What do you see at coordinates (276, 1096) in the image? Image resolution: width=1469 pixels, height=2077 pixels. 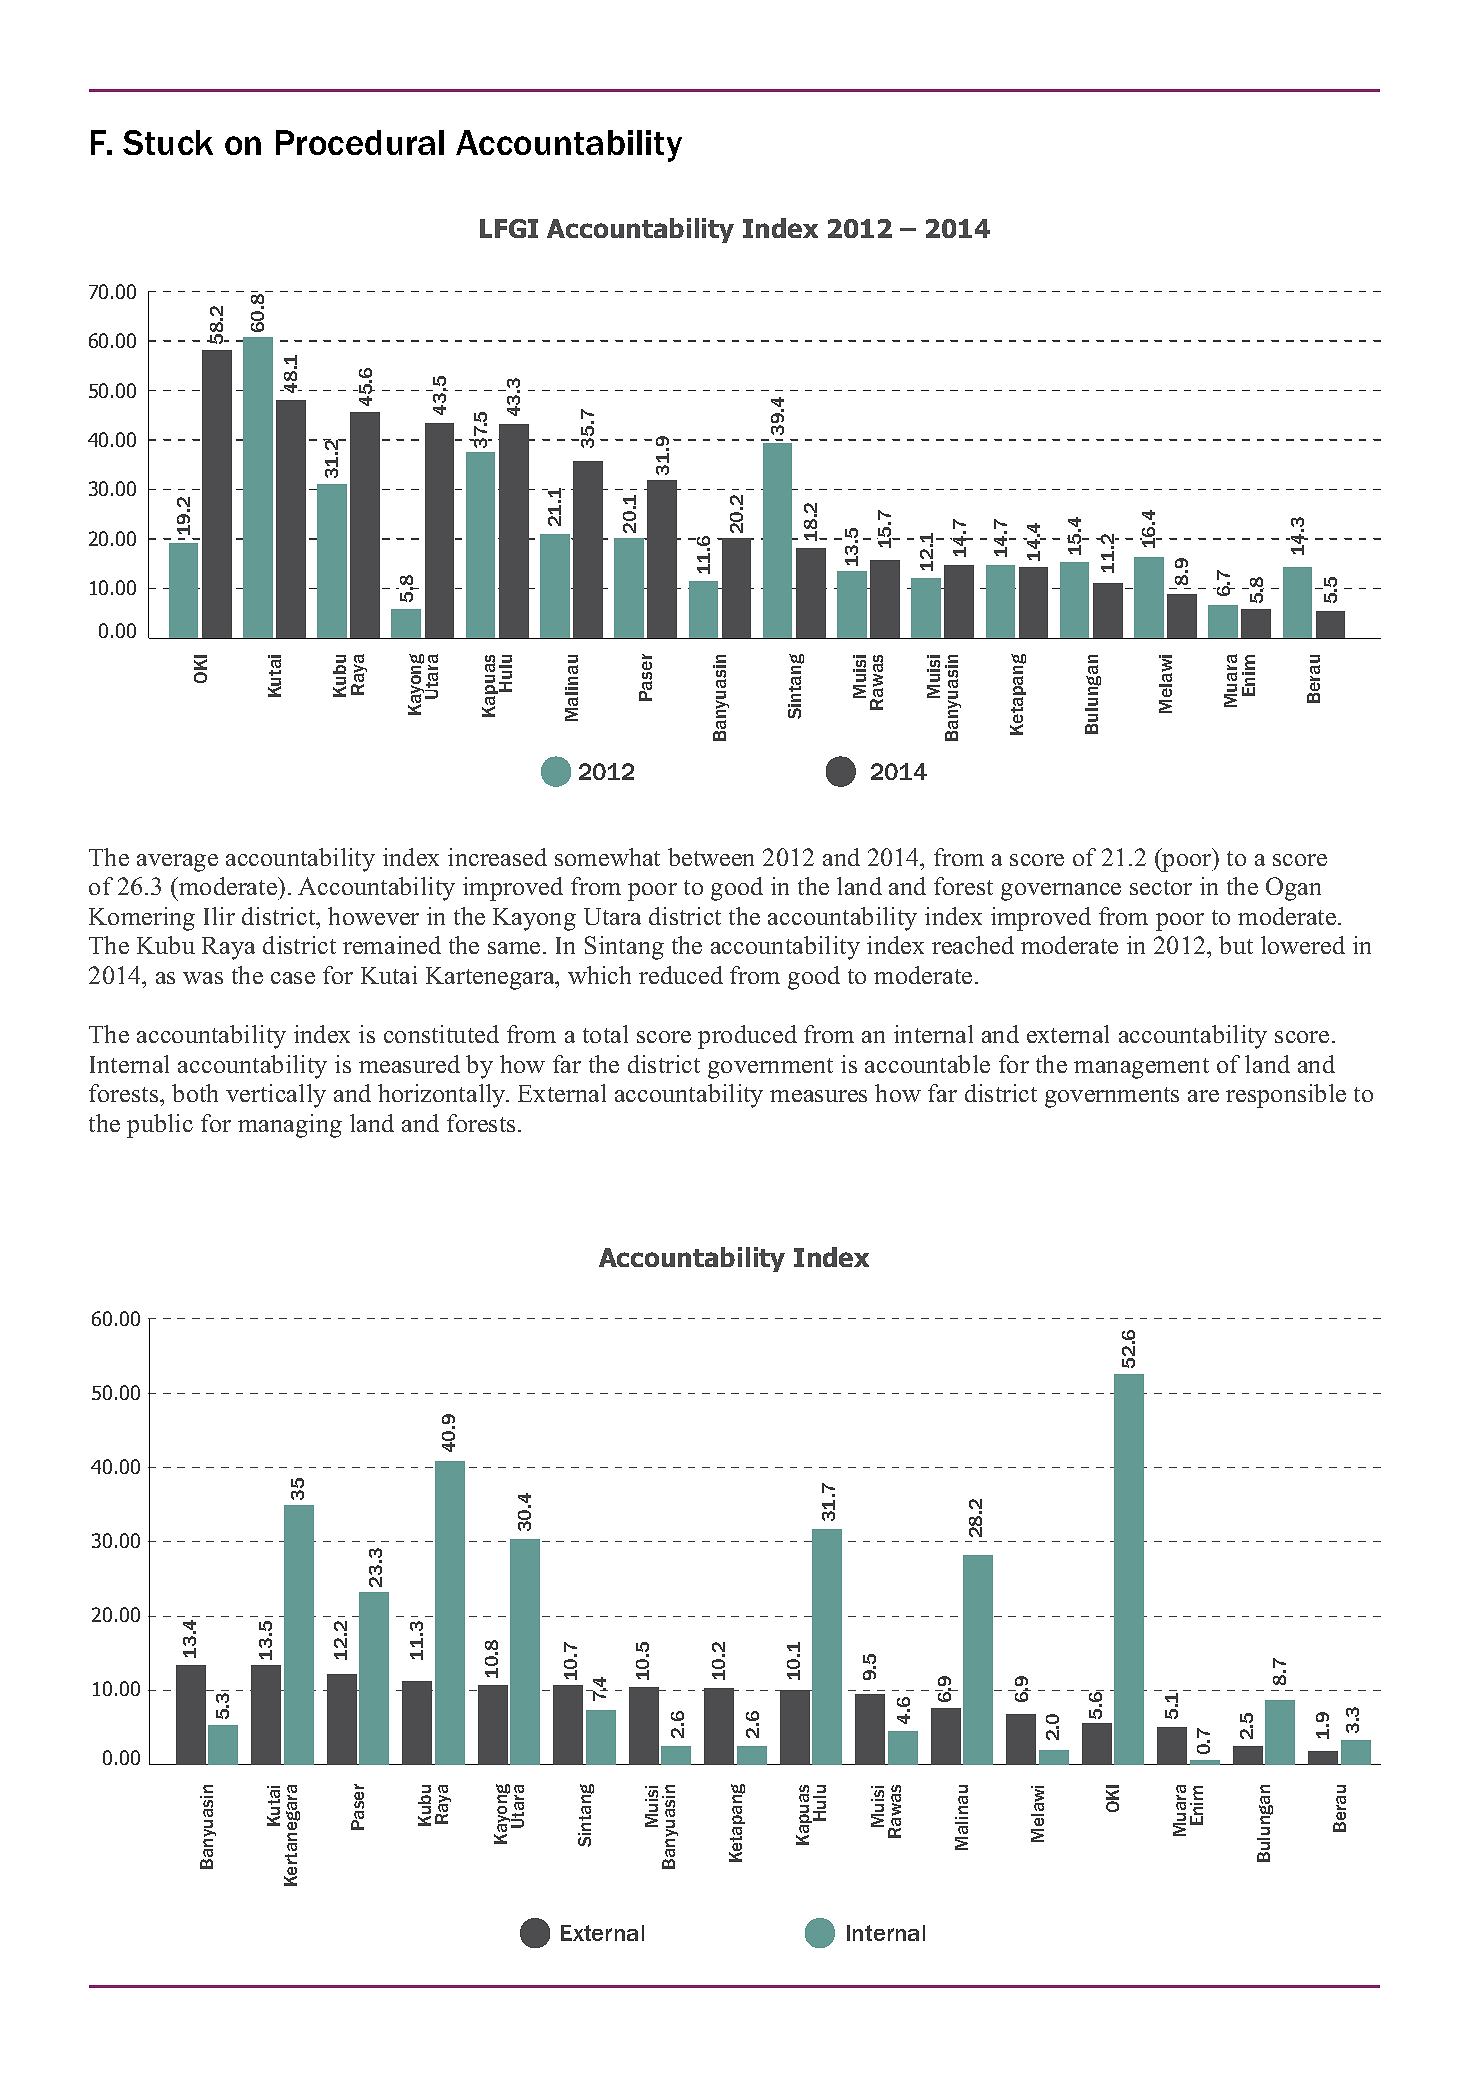 I see `vertically` at bounding box center [276, 1096].
